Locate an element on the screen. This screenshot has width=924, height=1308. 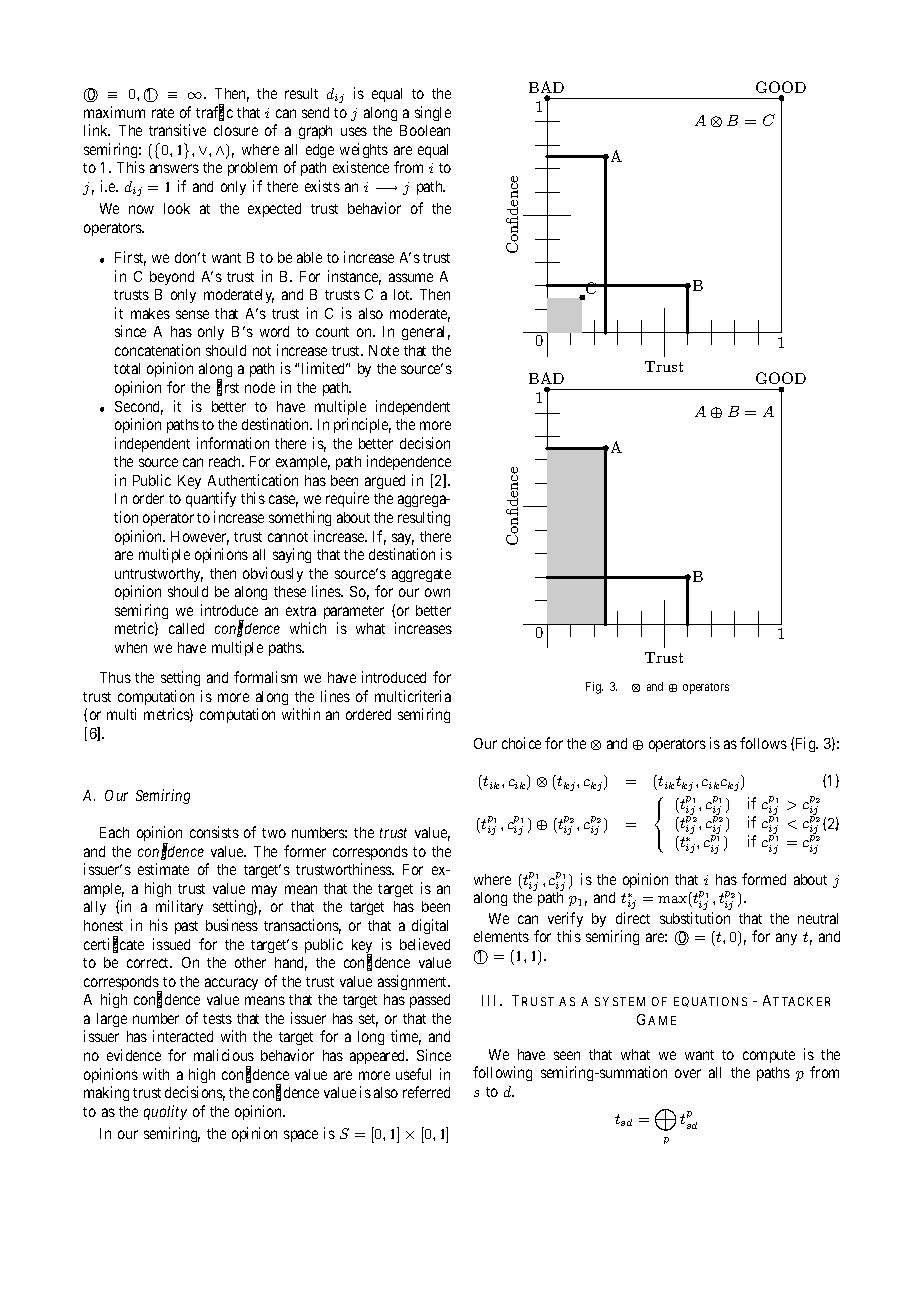
referred is located at coordinates (426, 1092).
